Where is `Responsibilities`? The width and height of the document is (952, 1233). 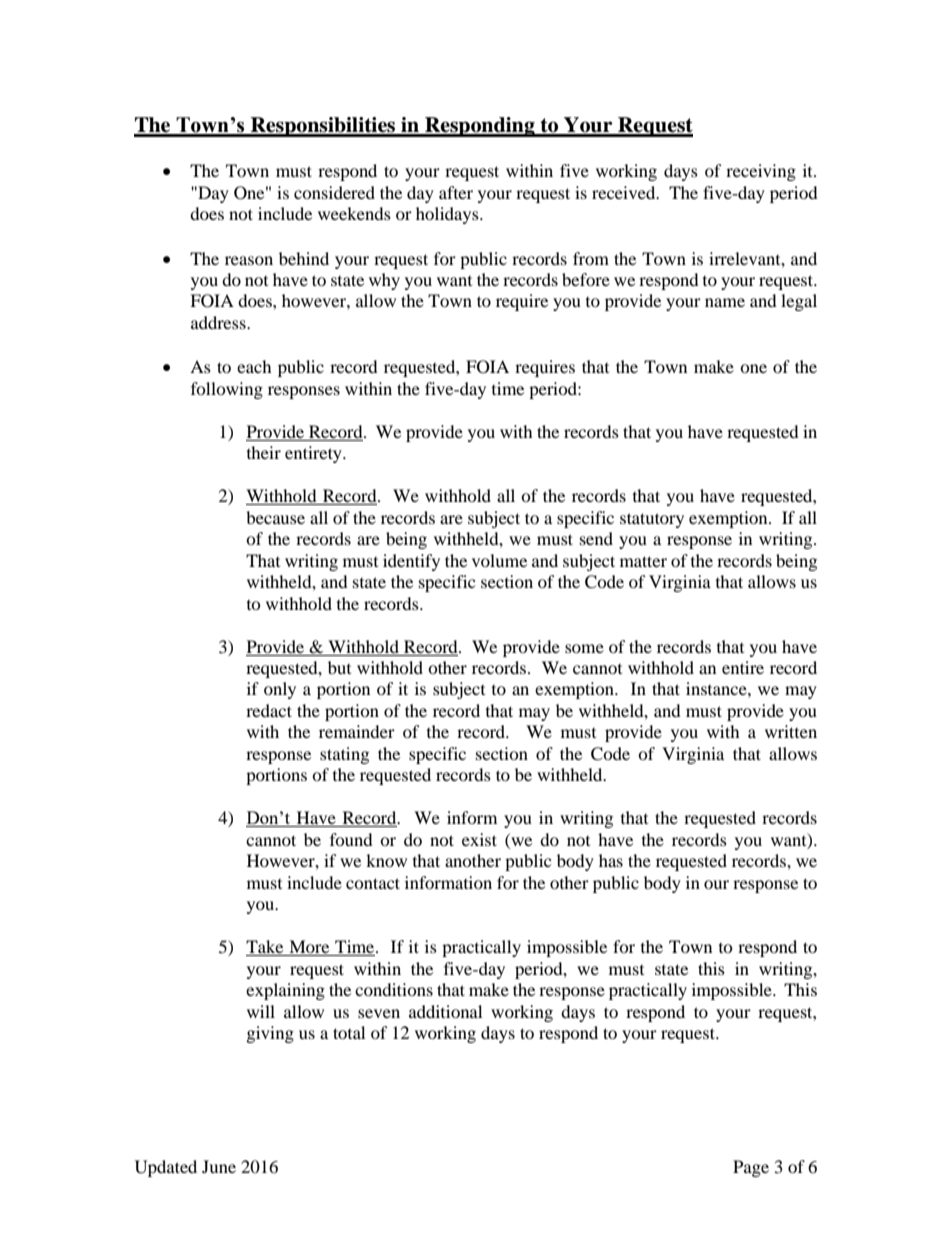 Responsibilities is located at coordinates (323, 127).
